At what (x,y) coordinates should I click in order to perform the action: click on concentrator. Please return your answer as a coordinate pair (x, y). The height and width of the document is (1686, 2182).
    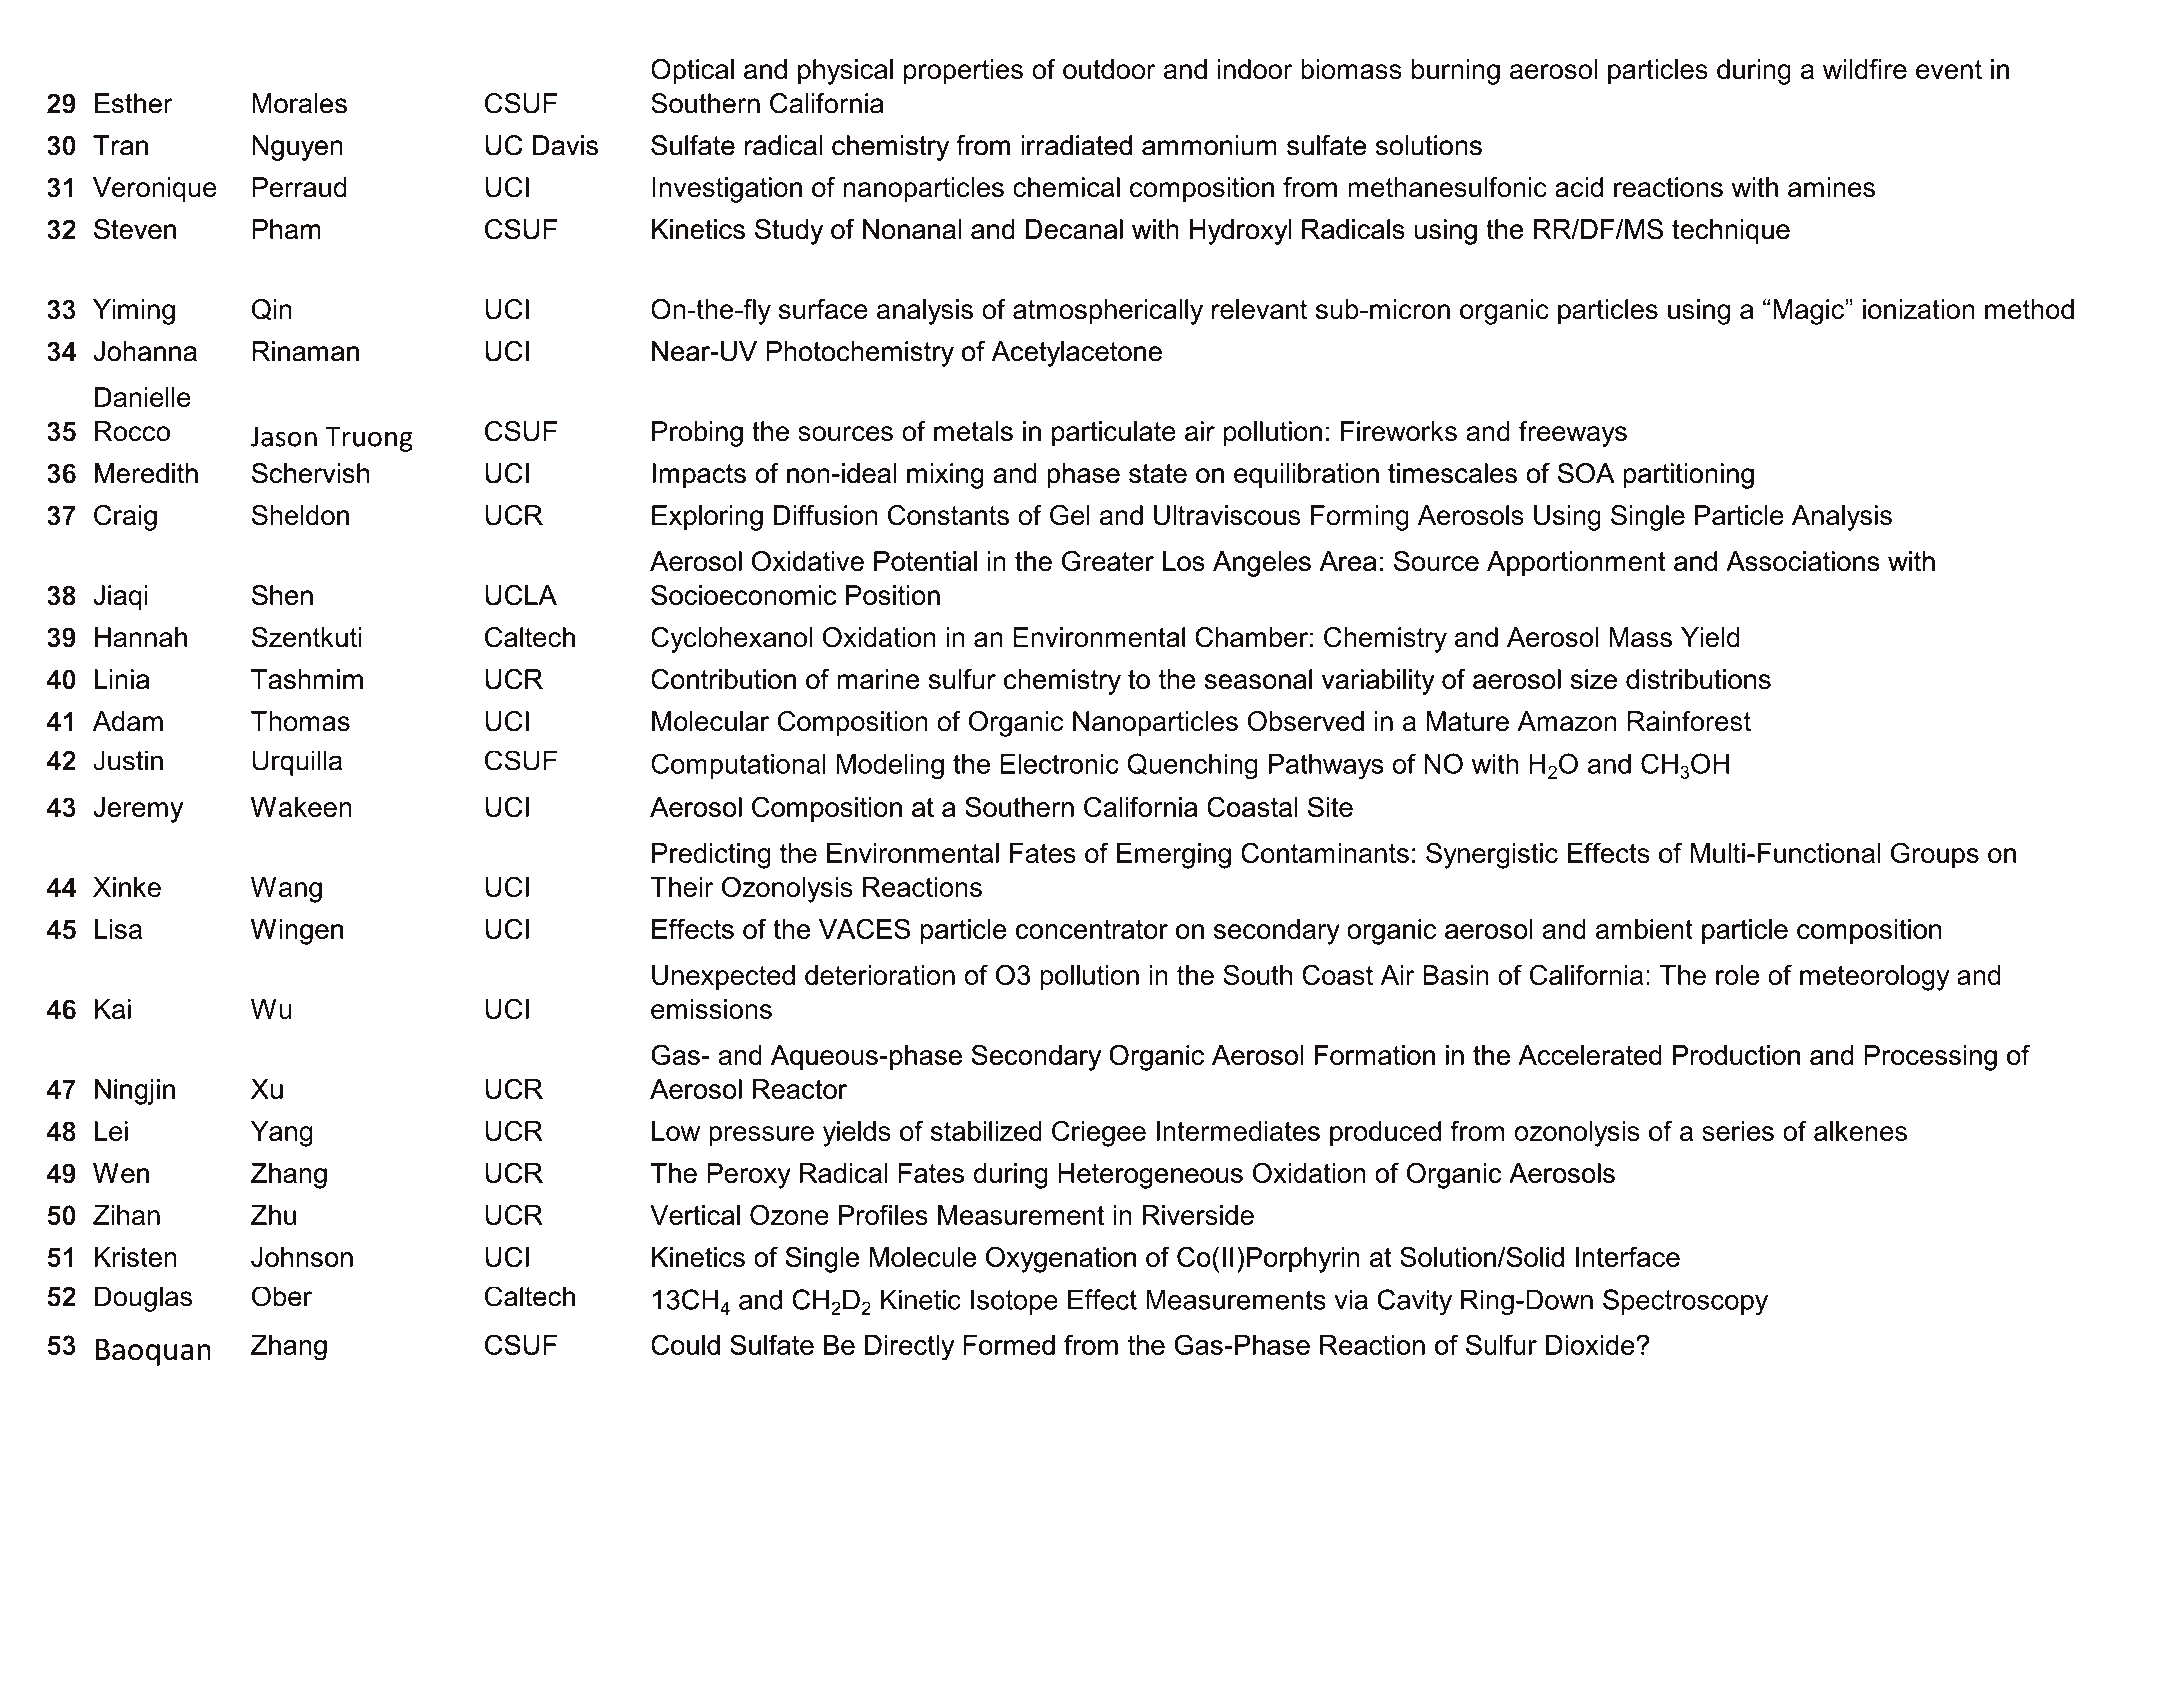
    Looking at the image, I should click on (1092, 929).
